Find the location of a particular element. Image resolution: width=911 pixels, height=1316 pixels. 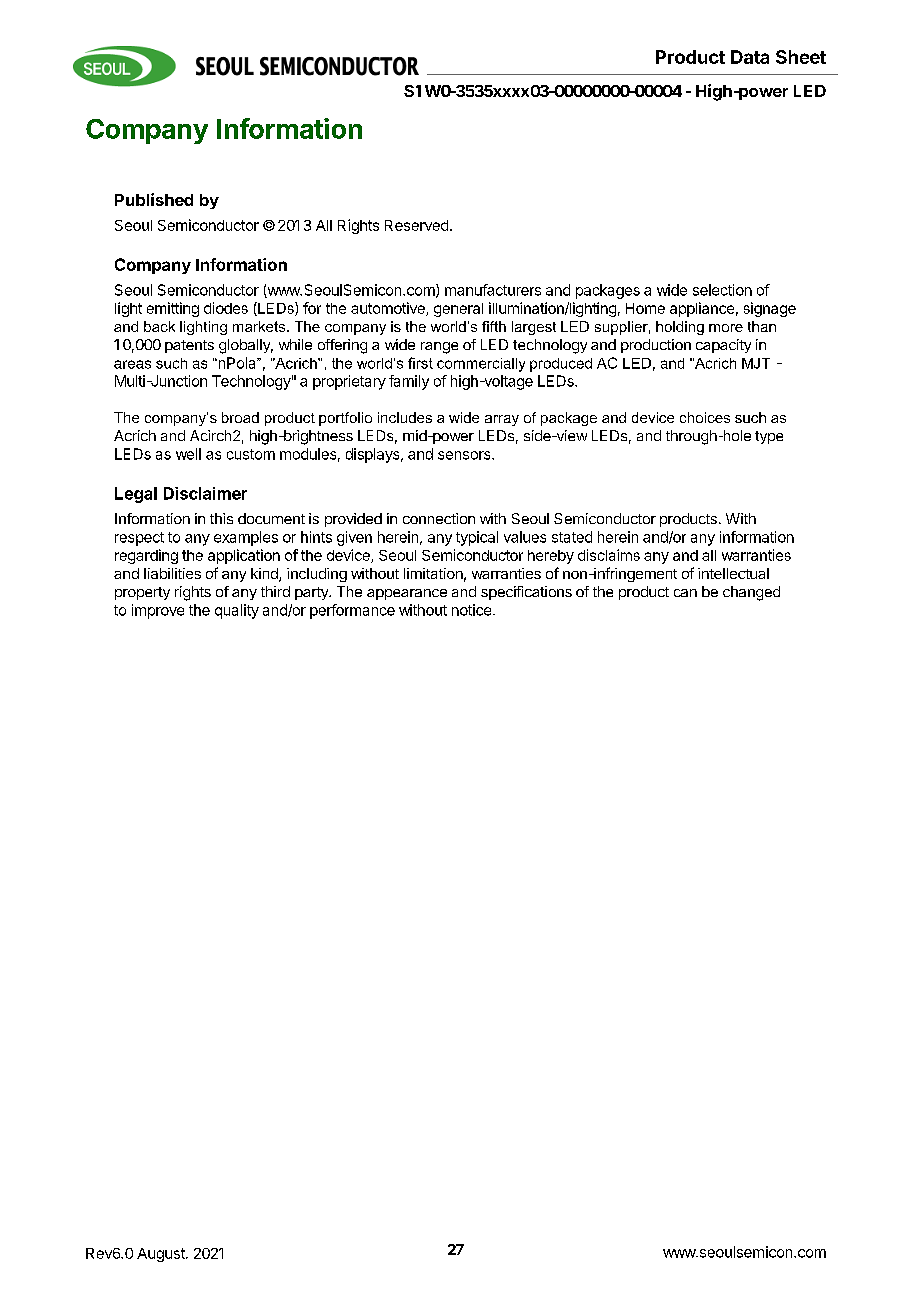

changed is located at coordinates (751, 593).
